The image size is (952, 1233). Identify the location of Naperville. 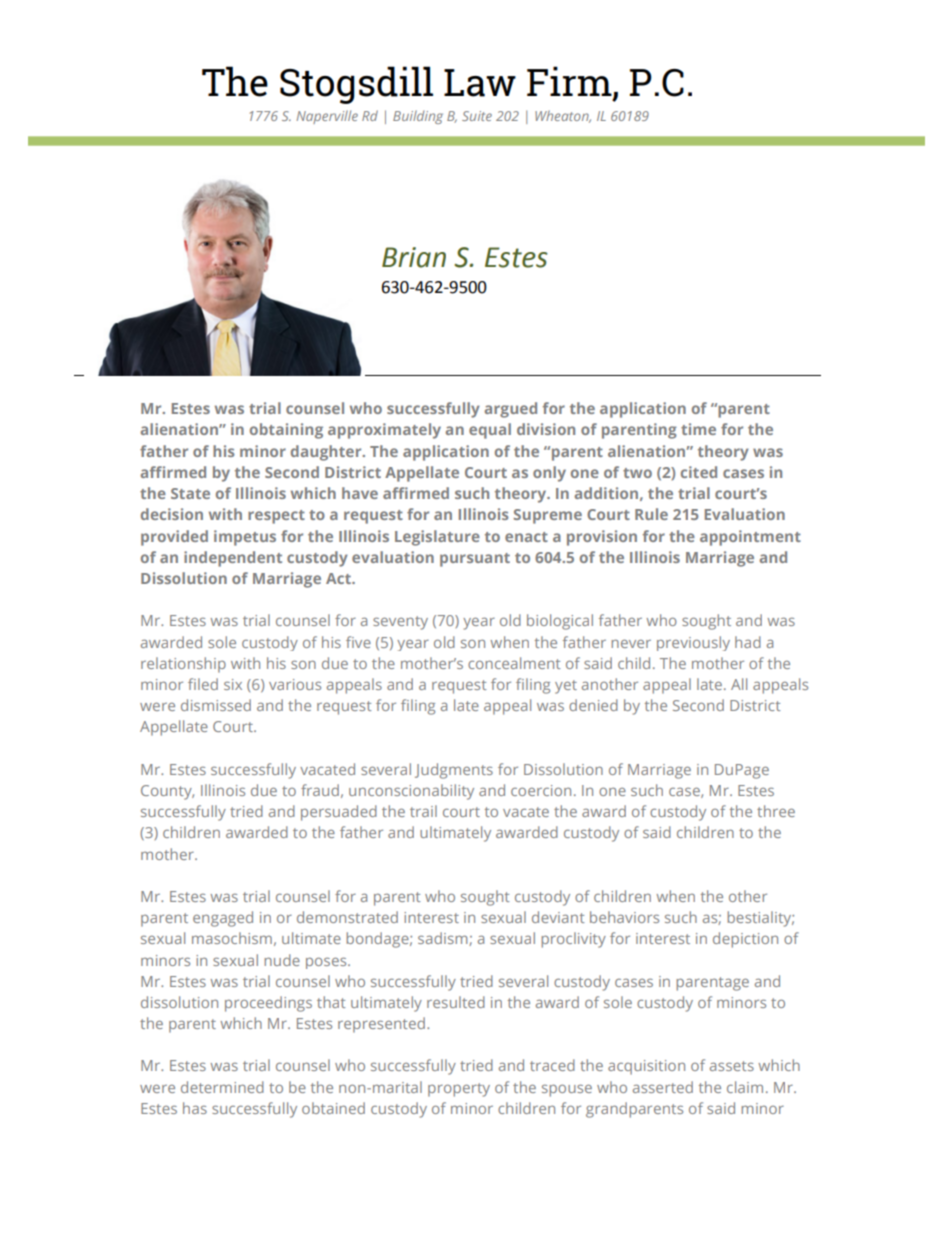
(327, 117).
